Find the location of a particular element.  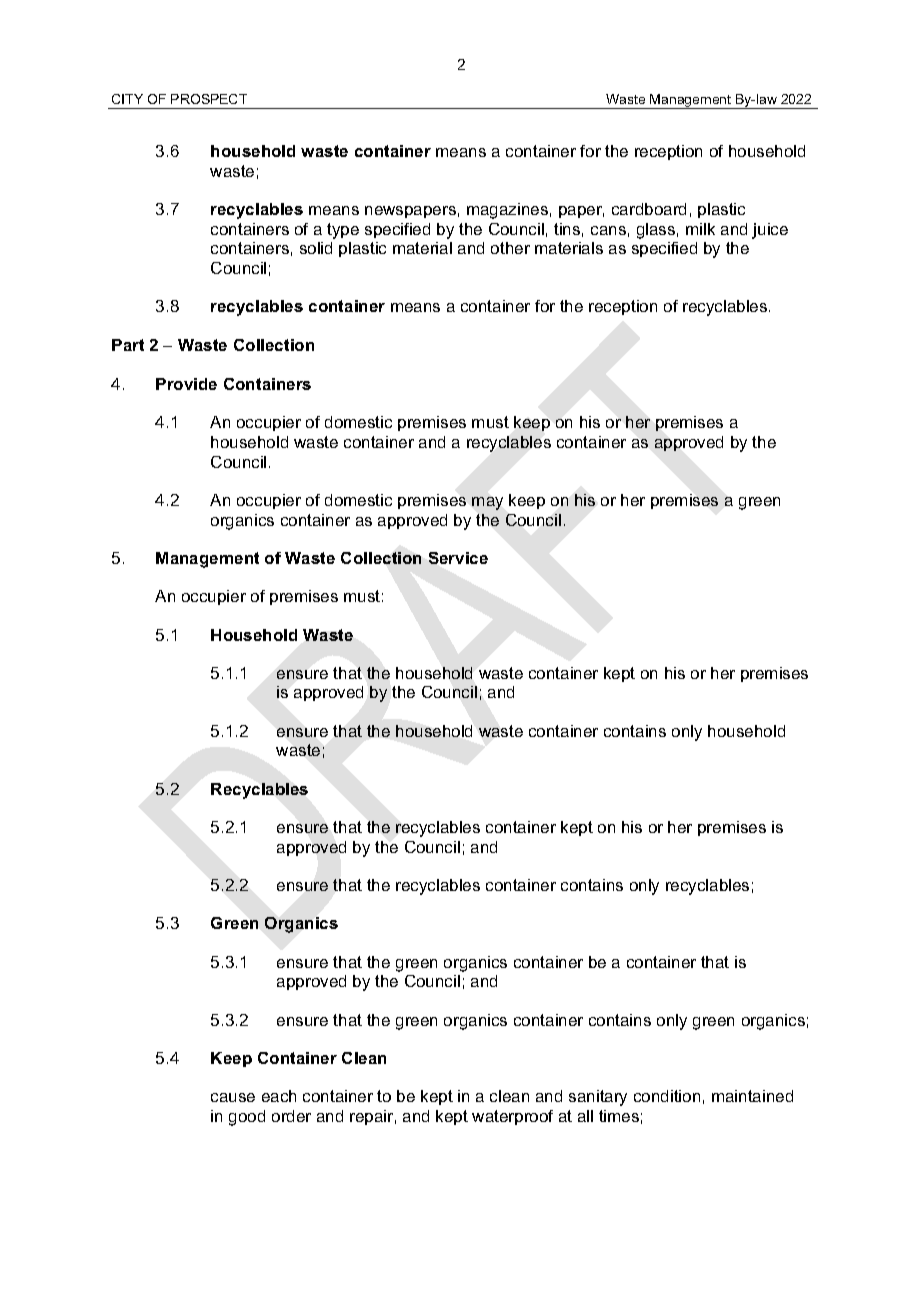

sanitary is located at coordinates (598, 1098).
